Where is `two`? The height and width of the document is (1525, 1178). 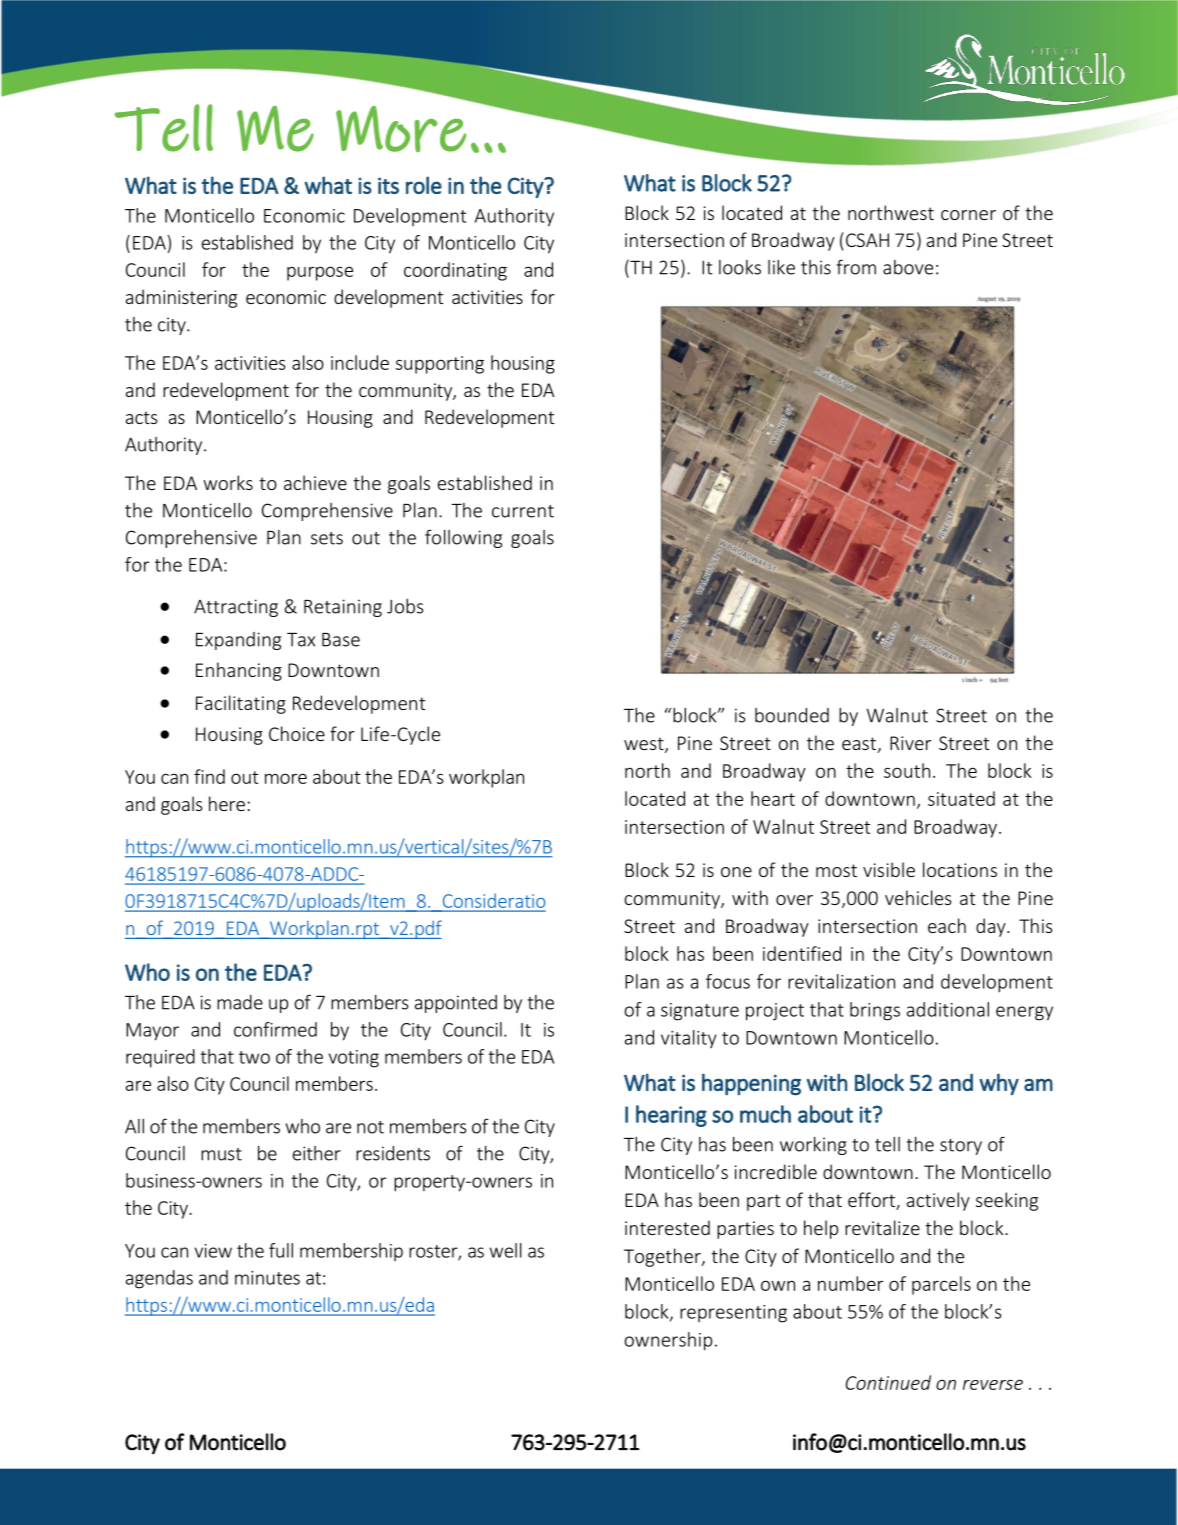 two is located at coordinates (254, 1057).
